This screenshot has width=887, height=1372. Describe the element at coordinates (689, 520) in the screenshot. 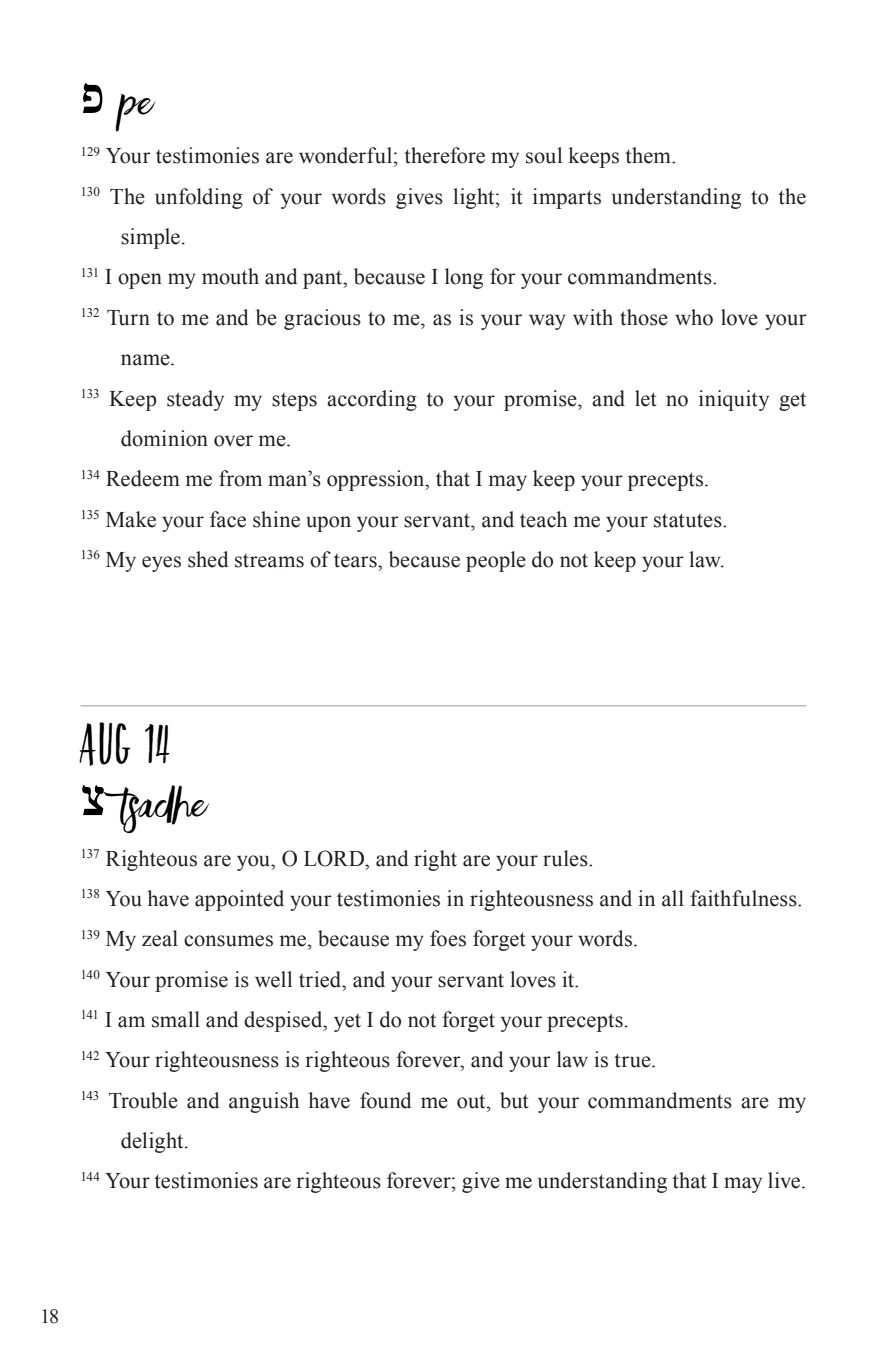

I see `statutes` at that location.
